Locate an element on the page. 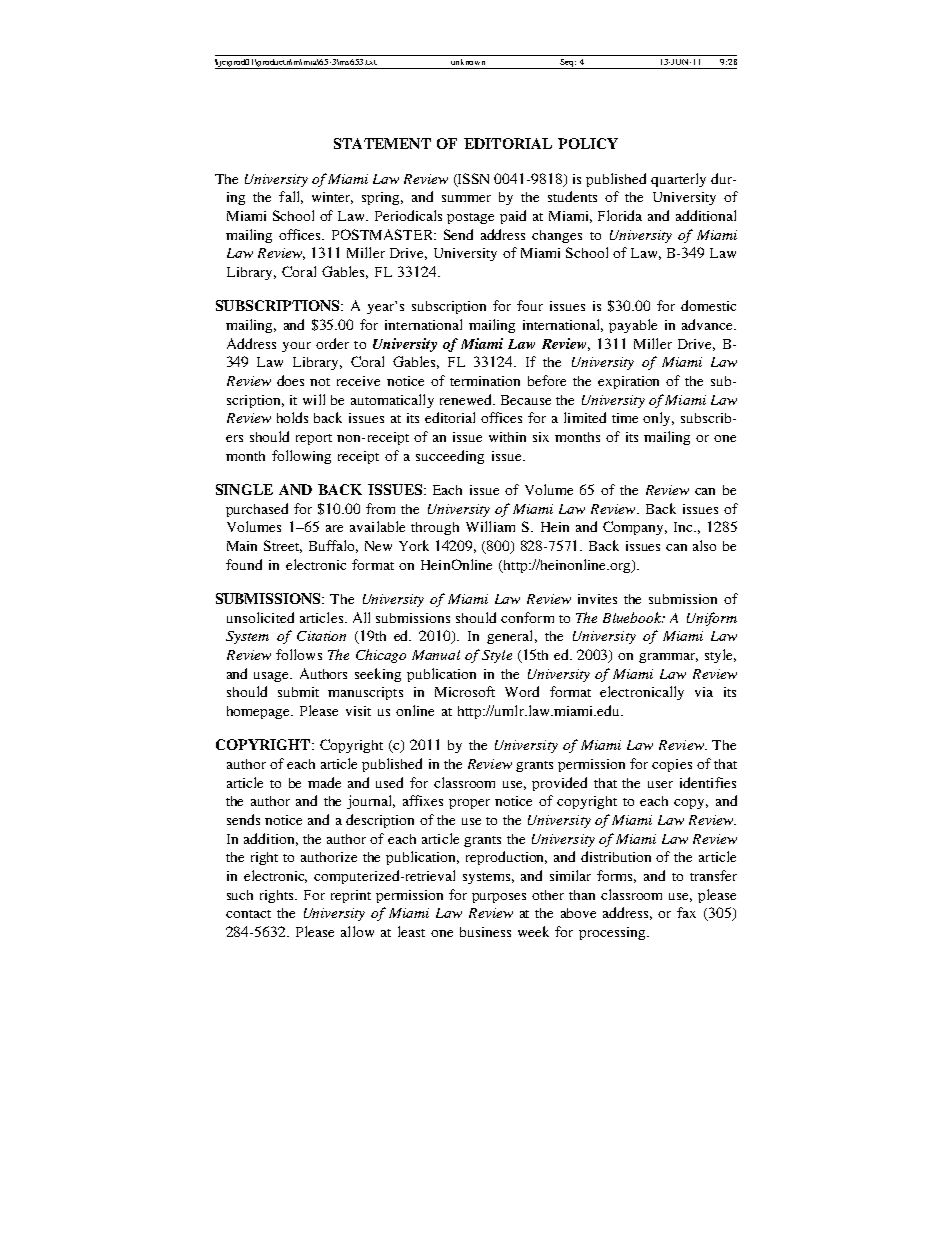 This document has width=952, height=1233. your is located at coordinates (296, 347).
